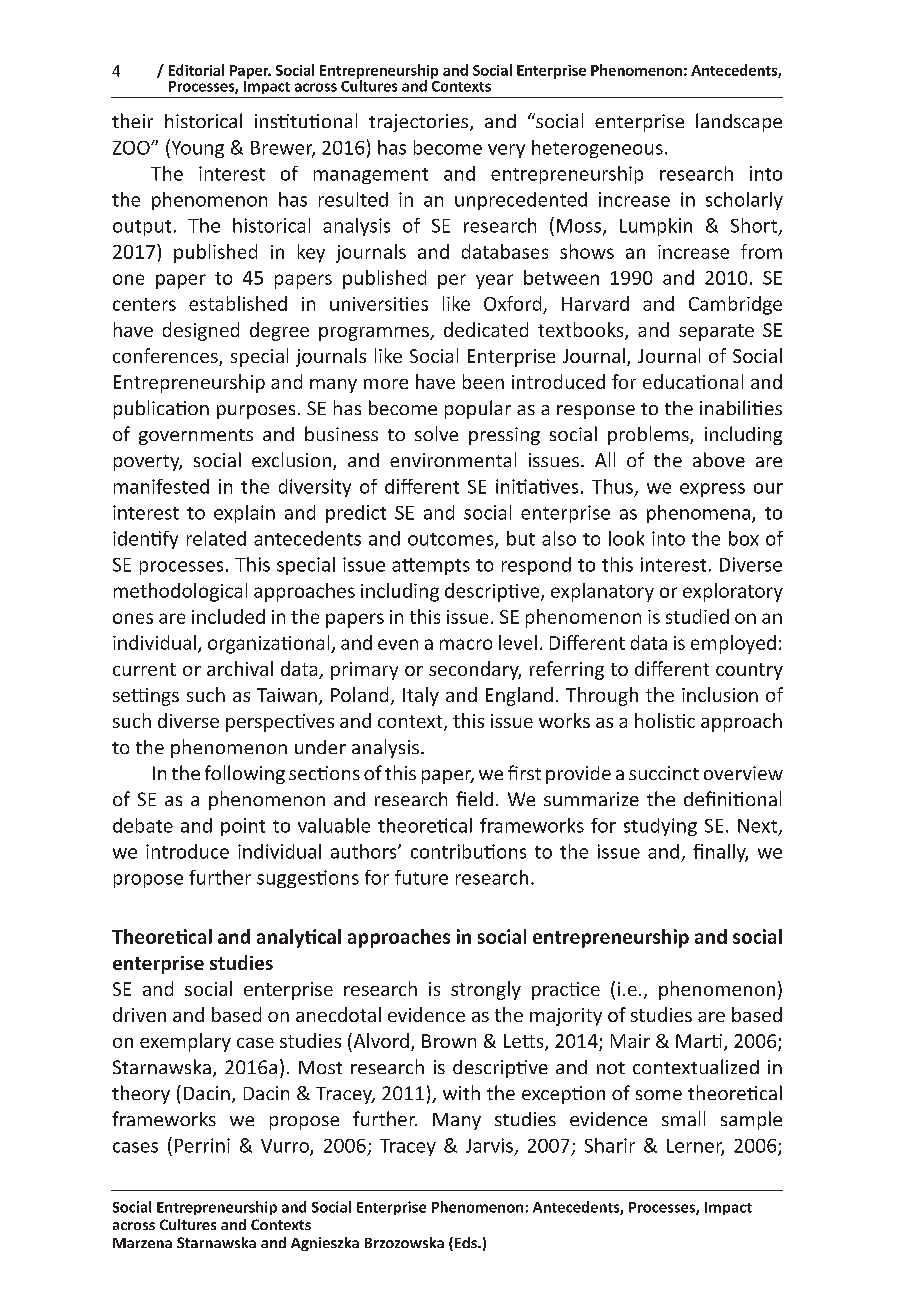  Describe the element at coordinates (474, 798) in the screenshot. I see `field` at that location.
